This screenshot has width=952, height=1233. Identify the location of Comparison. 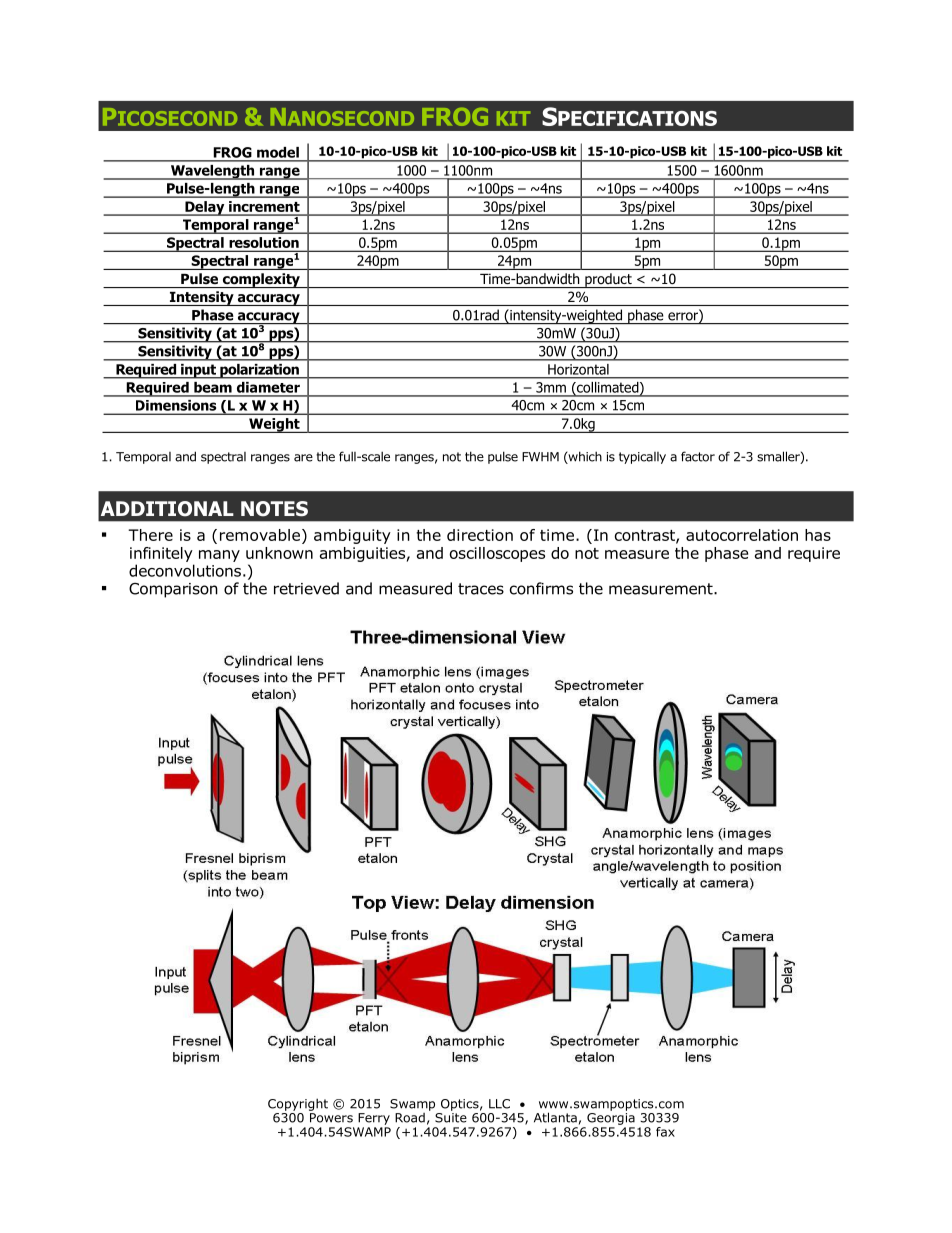
(173, 590).
